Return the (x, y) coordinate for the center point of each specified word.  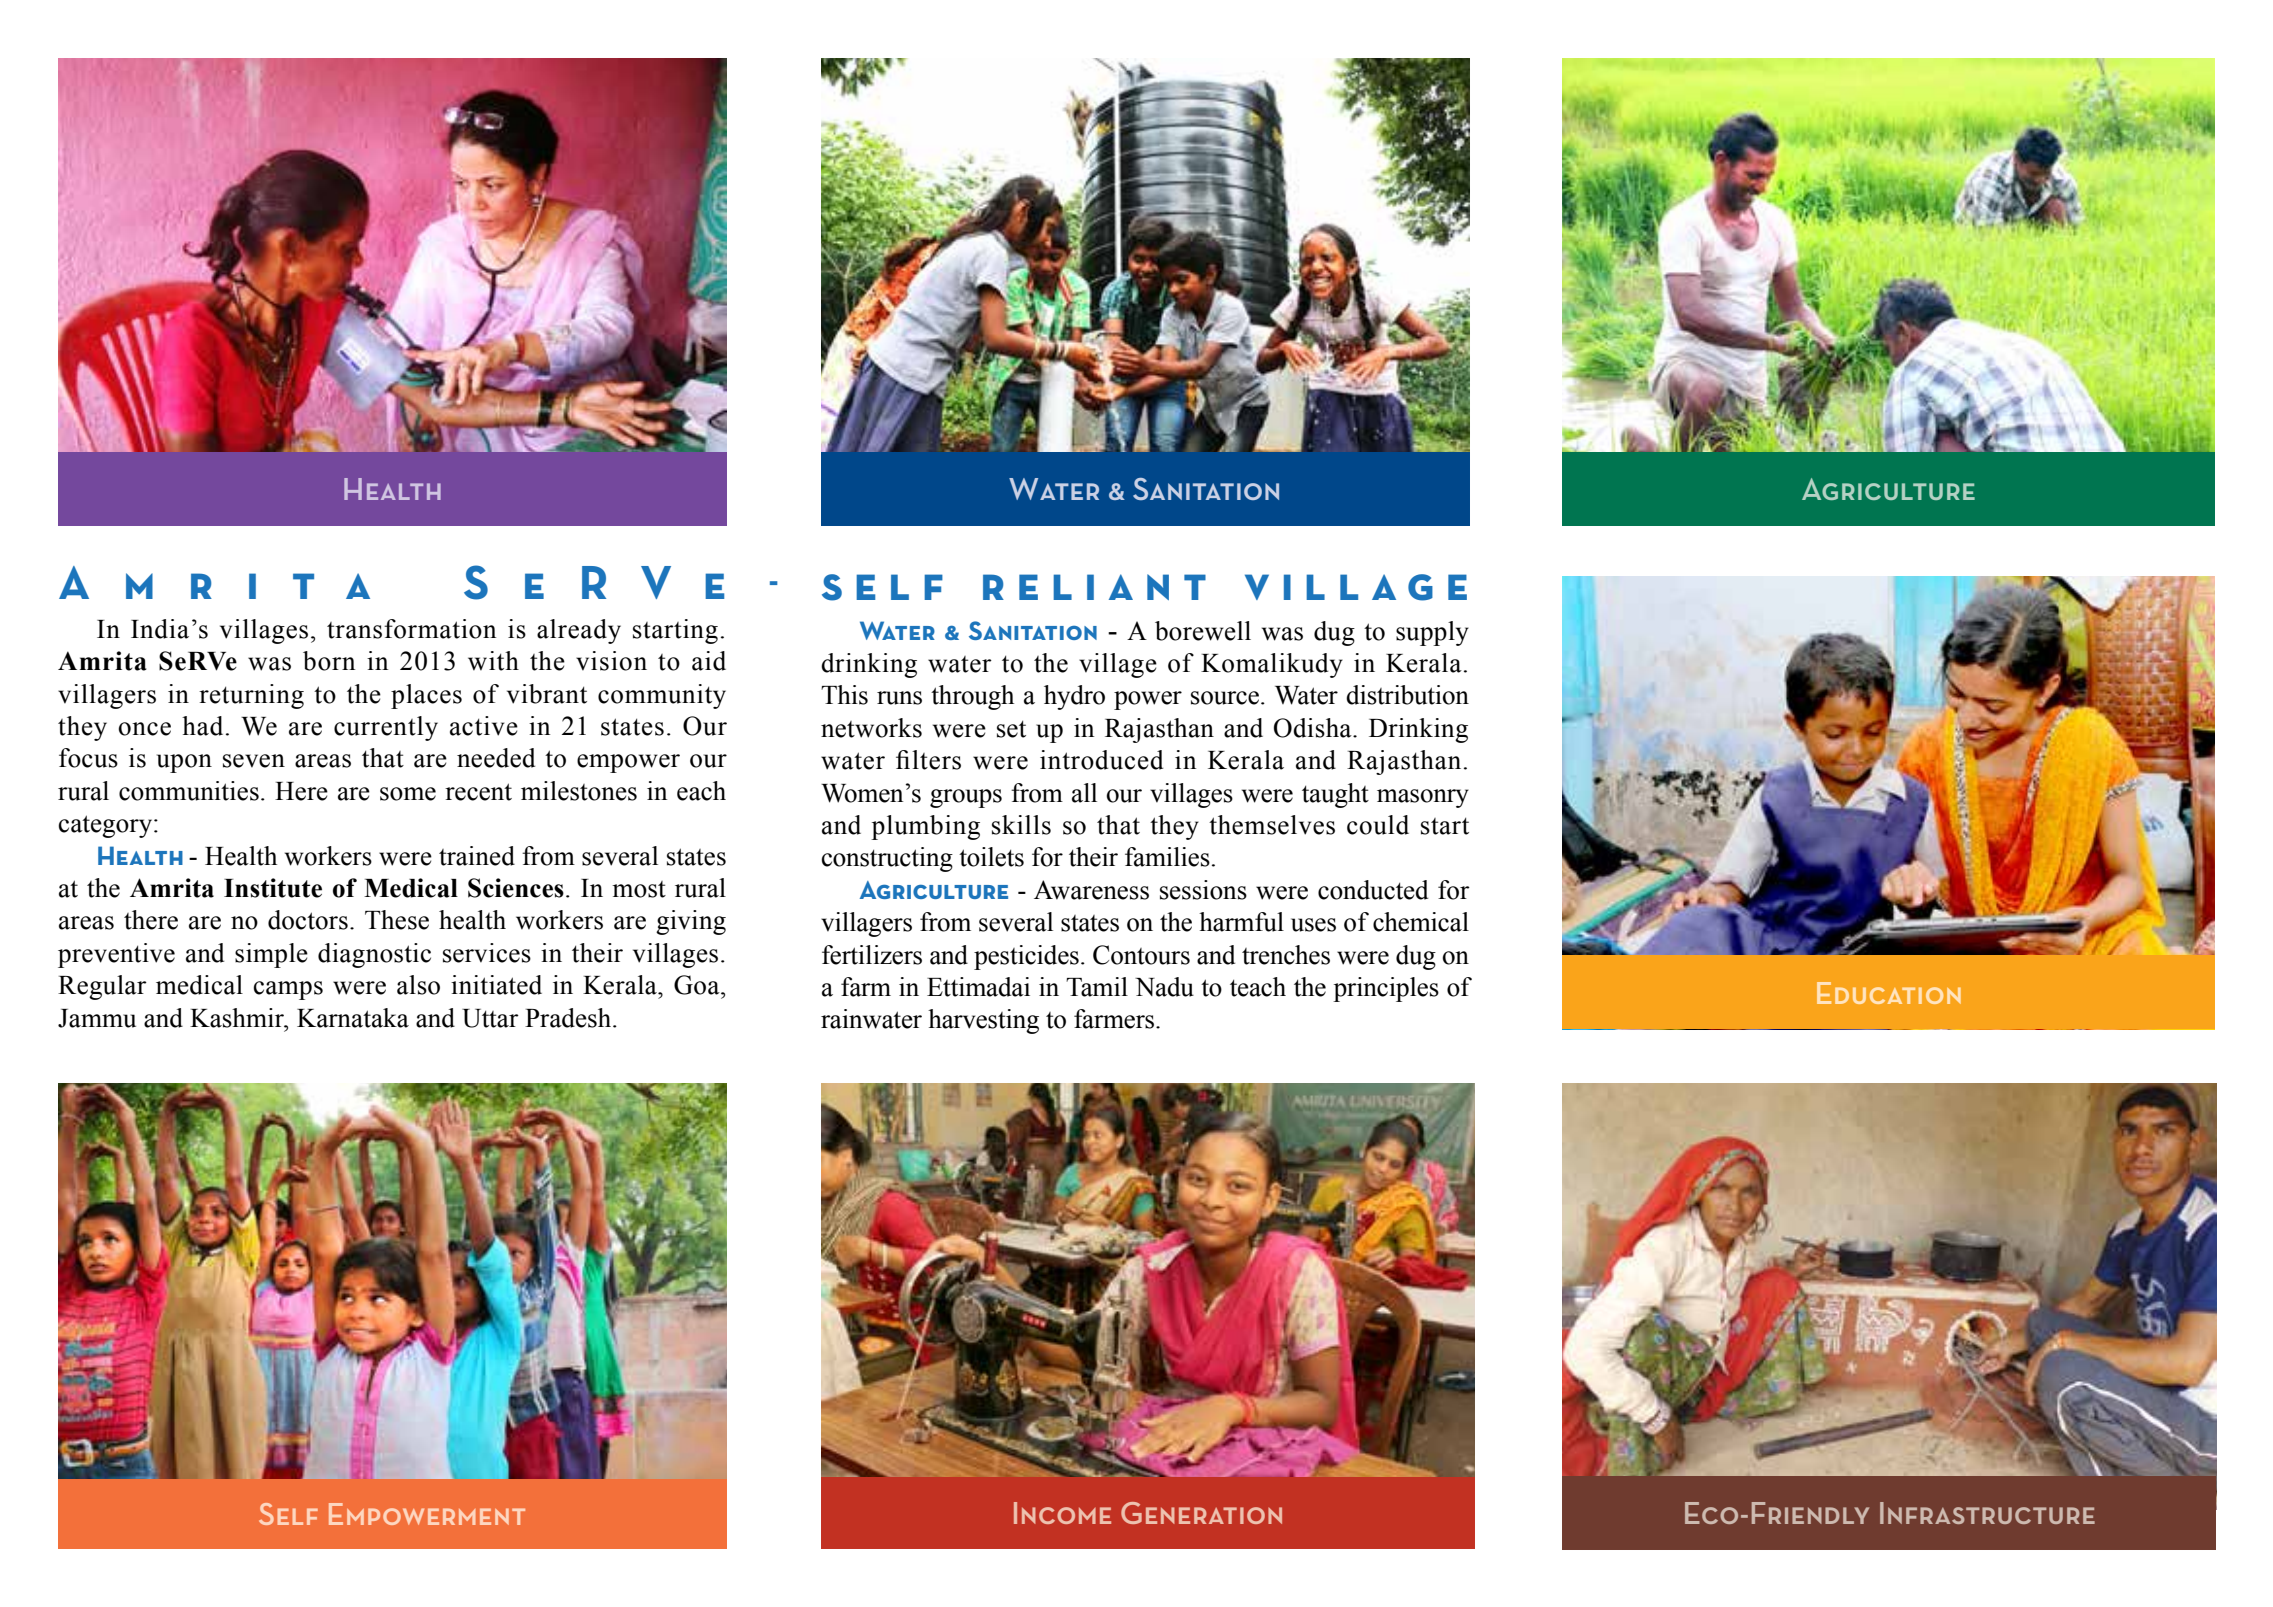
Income (1062, 1513)
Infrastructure (1987, 1513)
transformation (411, 629)
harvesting (983, 1021)
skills (1021, 825)
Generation (1201, 1513)
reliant (1094, 587)
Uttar (490, 1018)
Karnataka (353, 1018)
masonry (1423, 798)
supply (1432, 633)
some (408, 794)
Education (1889, 993)
